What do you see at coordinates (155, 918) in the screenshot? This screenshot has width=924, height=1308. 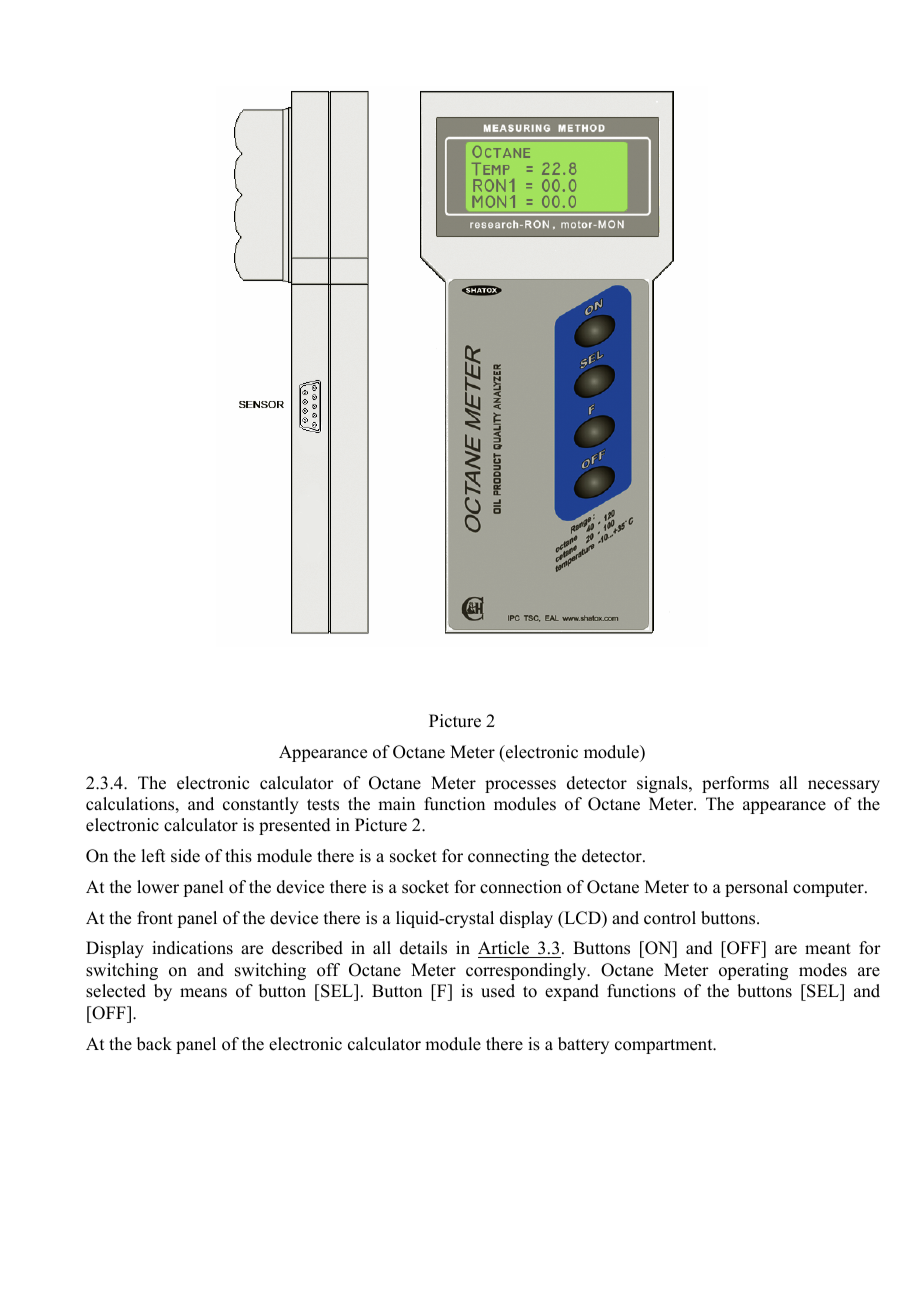 I see `front` at bounding box center [155, 918].
